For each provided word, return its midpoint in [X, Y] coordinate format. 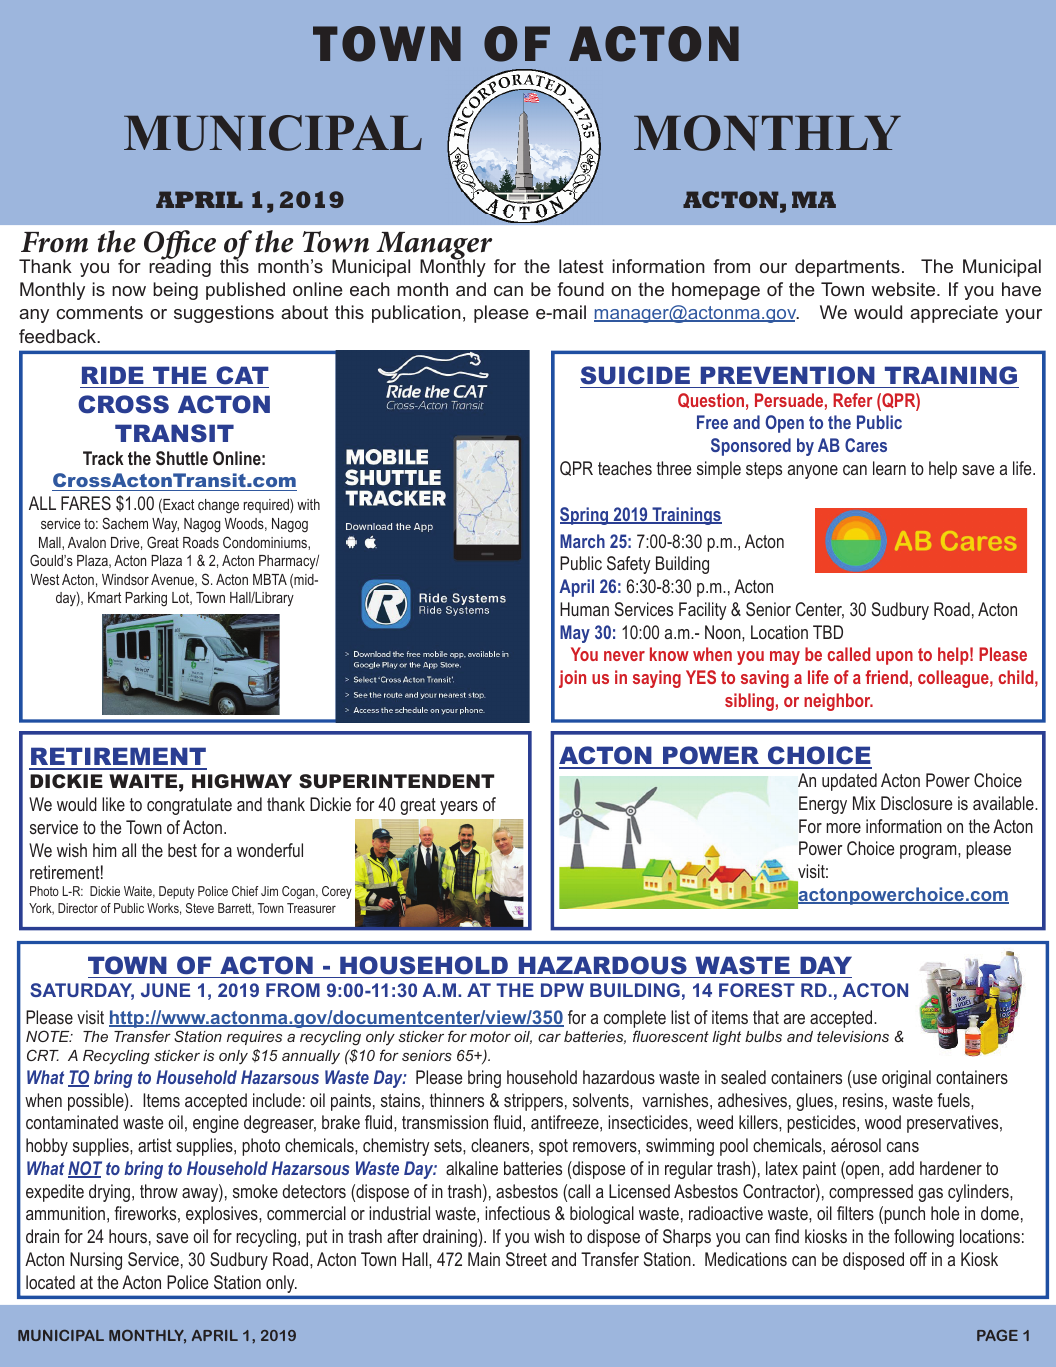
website [904, 289]
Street [526, 1259]
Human [584, 609]
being [175, 291]
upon [894, 658]
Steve [200, 908]
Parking [146, 599]
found [580, 289]
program [929, 852]
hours [128, 1236]
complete [635, 1019]
